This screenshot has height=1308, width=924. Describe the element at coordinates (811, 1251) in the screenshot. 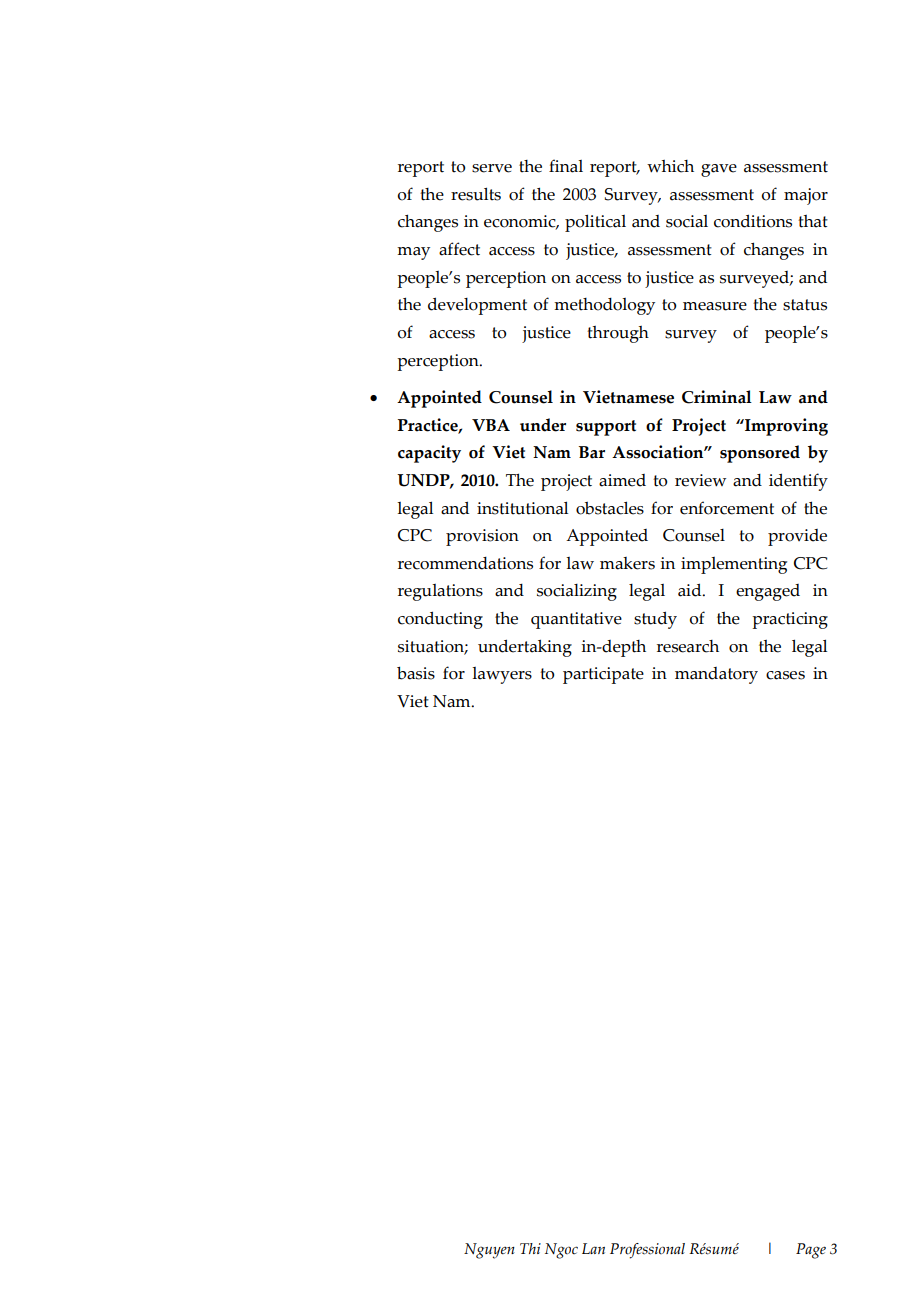

I see `Page` at that location.
